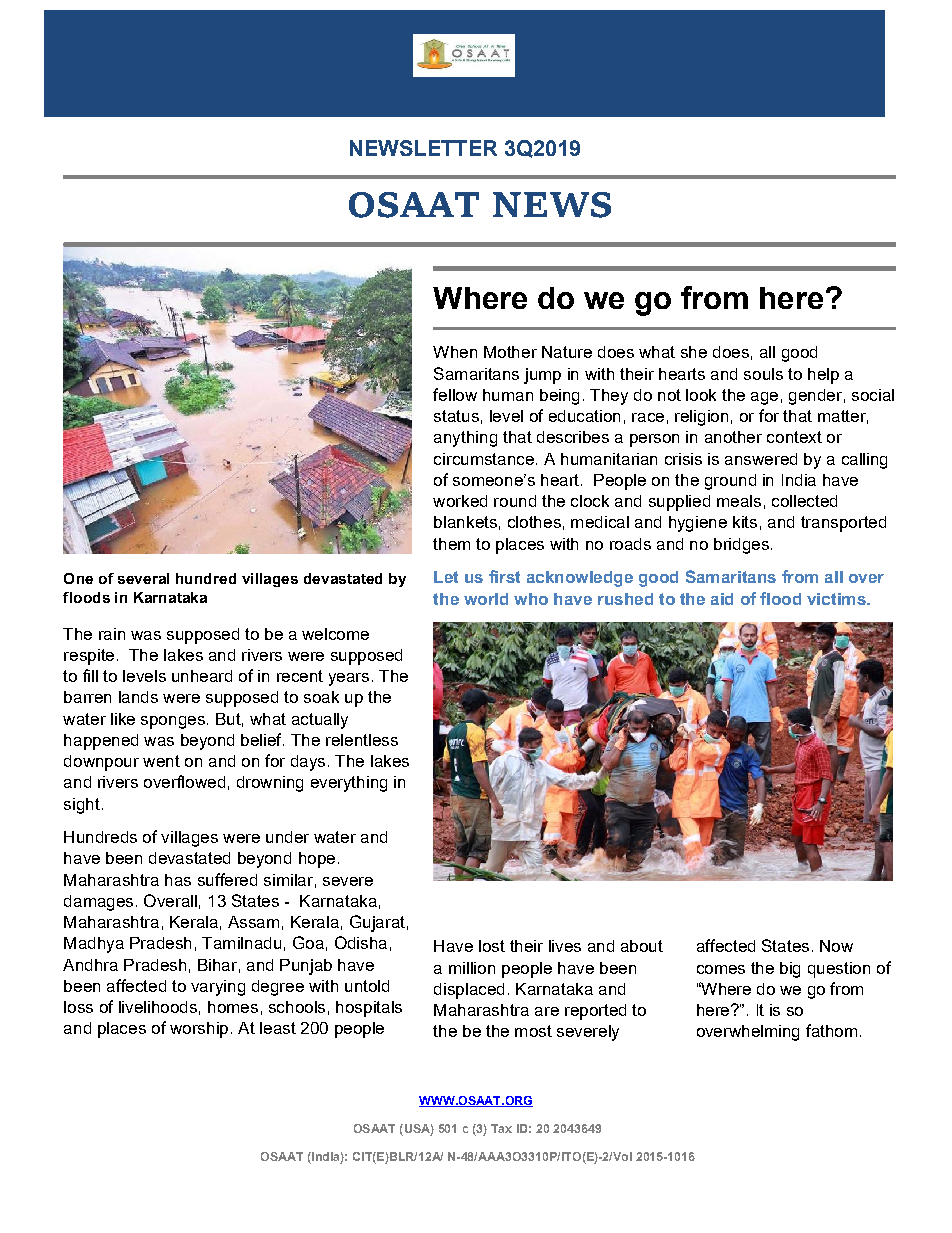  Describe the element at coordinates (455, 394) in the document. I see `fellow` at that location.
